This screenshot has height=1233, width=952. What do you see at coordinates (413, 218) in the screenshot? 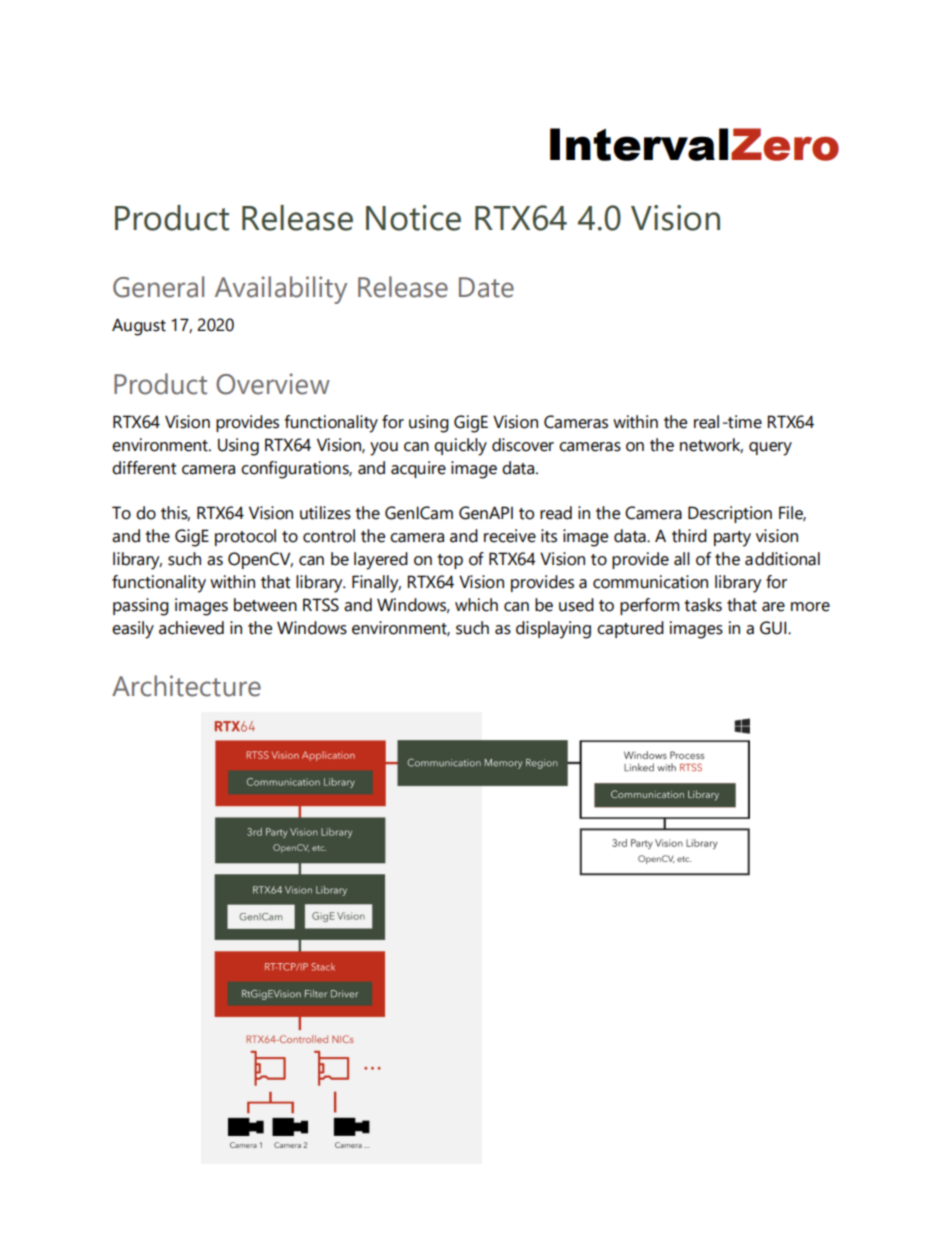
I see `Notice` at bounding box center [413, 218].
